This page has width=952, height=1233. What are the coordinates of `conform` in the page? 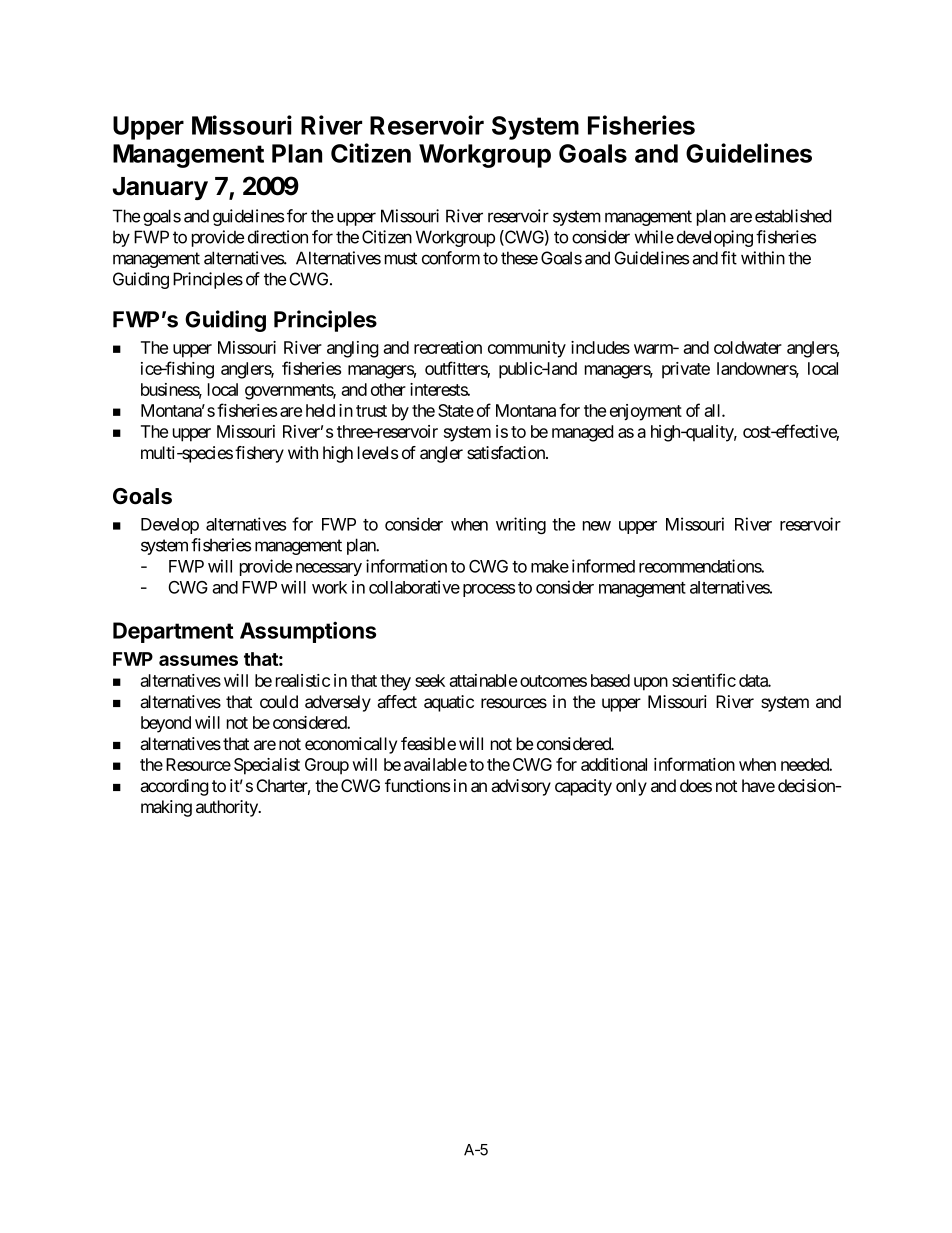 It's located at (451, 258).
